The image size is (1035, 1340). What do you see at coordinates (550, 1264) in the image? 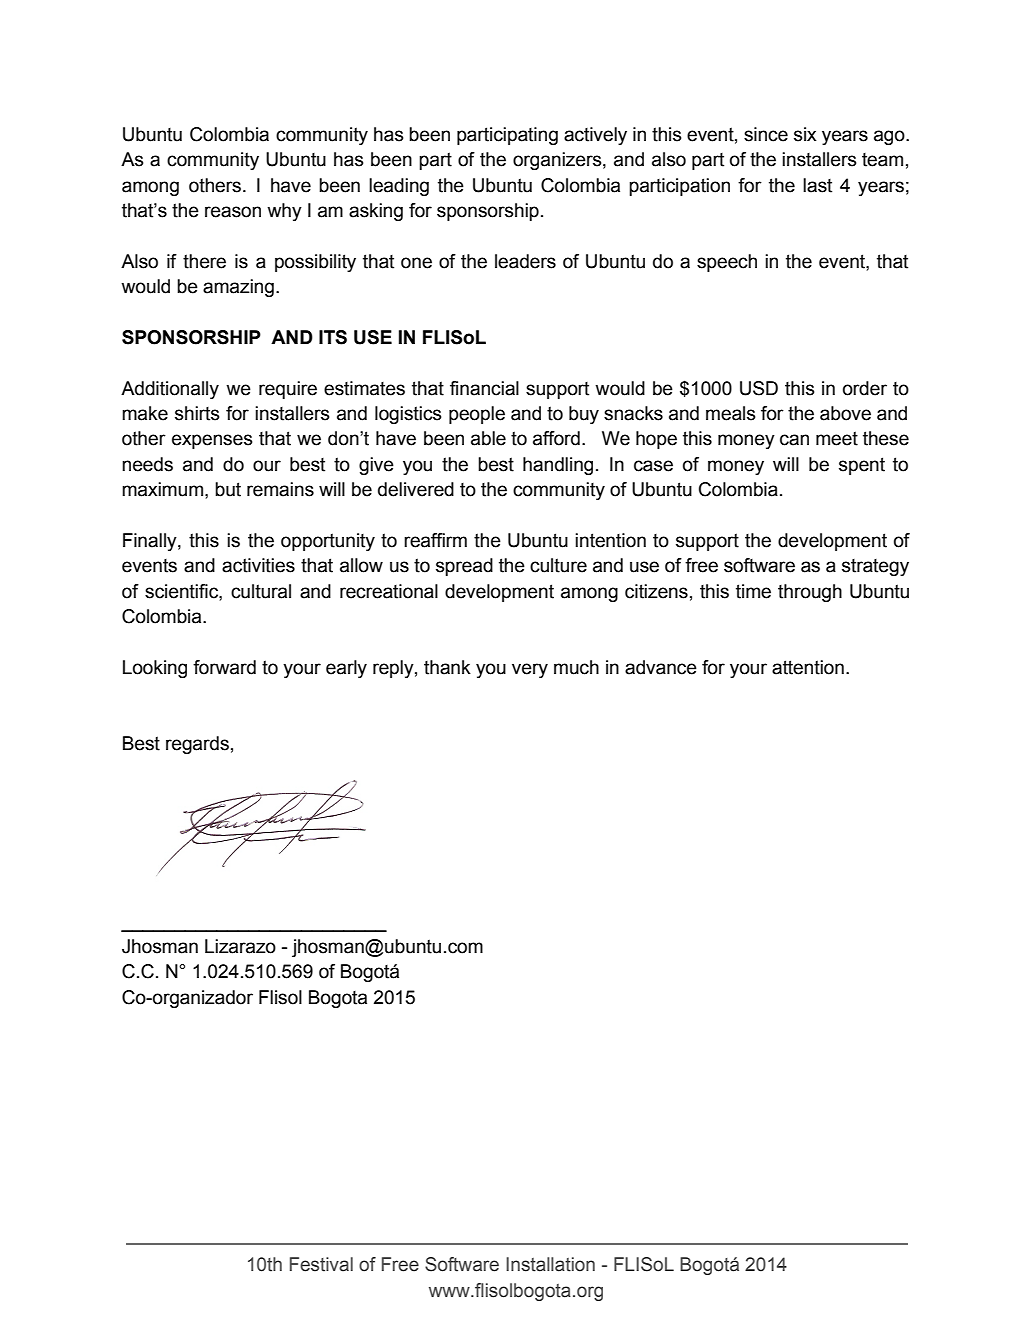
I see `Installation` at bounding box center [550, 1264].
